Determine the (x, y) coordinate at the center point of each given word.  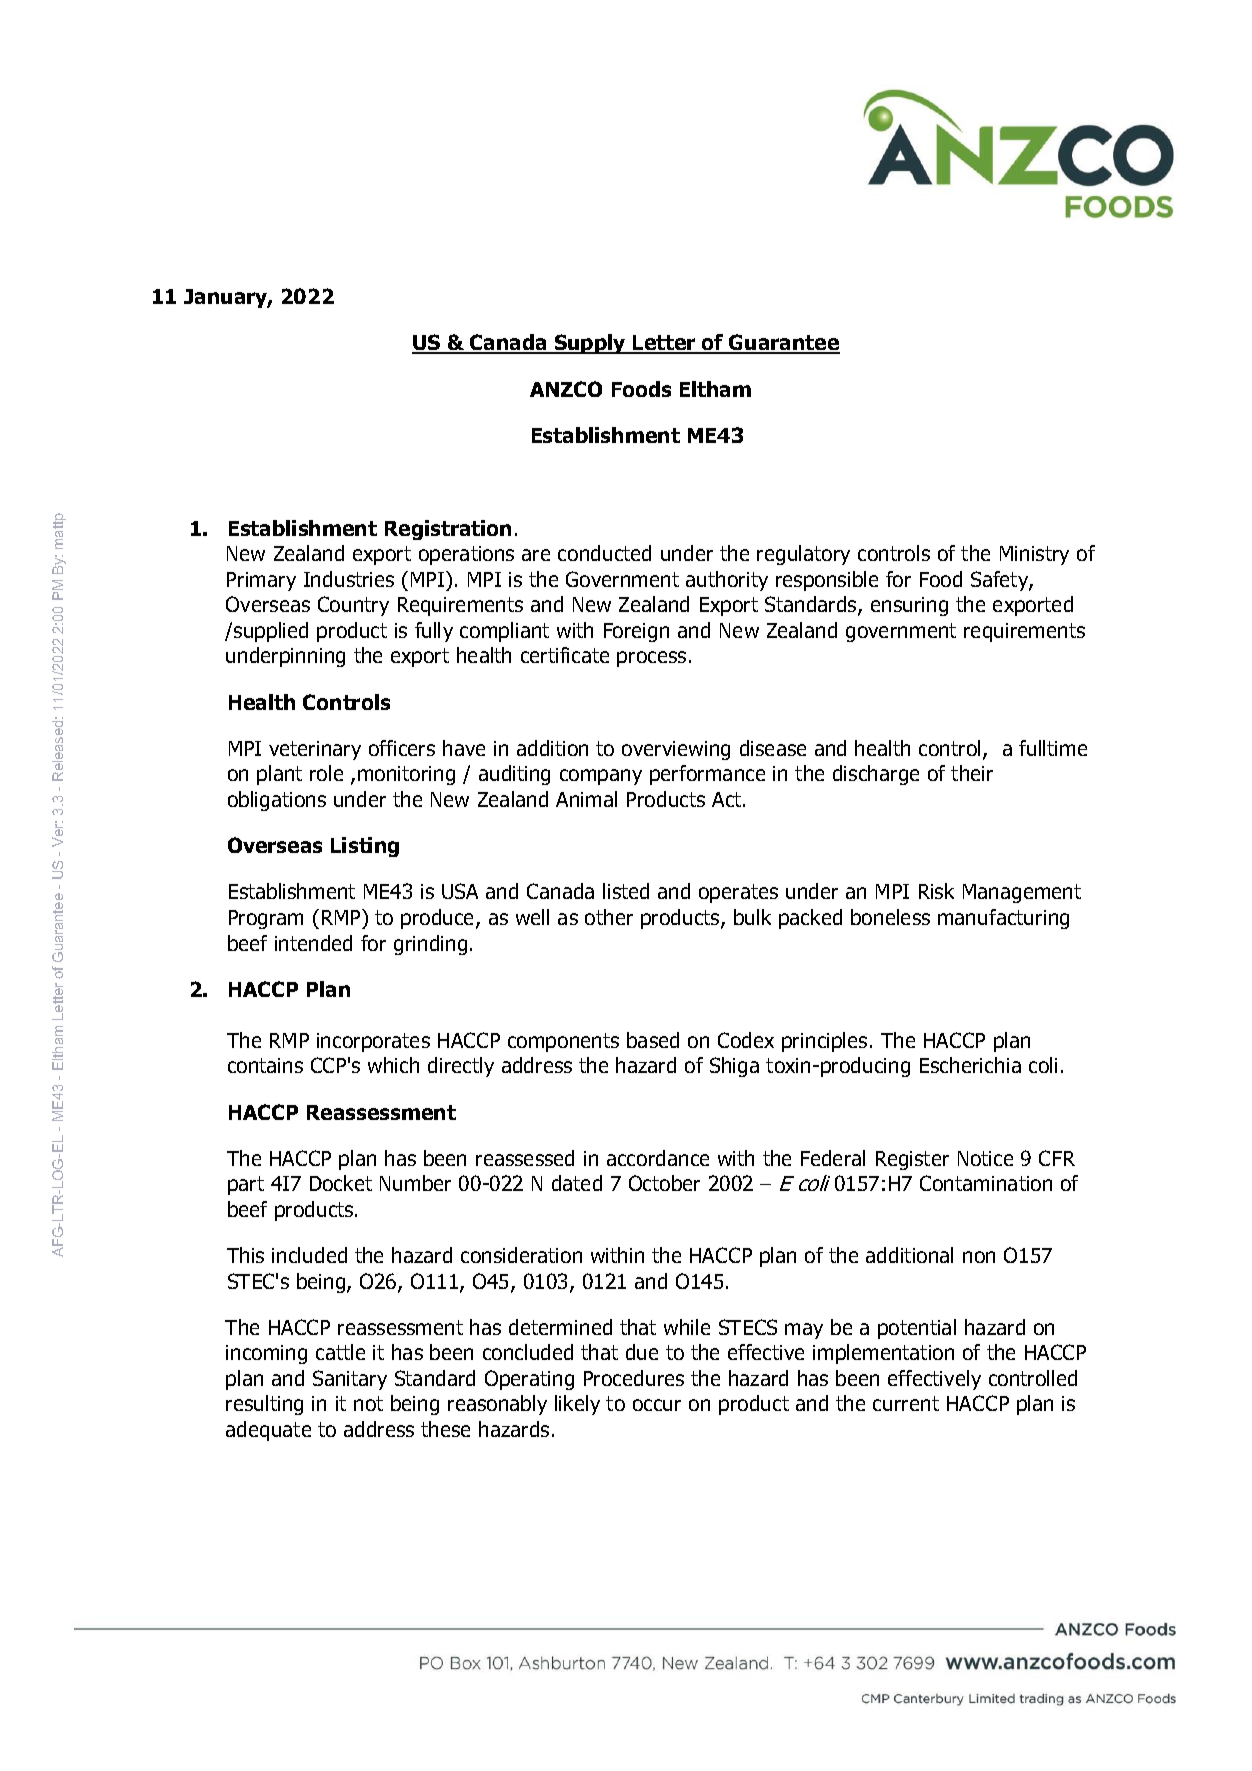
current (906, 1403)
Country (353, 606)
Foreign (636, 632)
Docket (341, 1183)
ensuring (909, 606)
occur (657, 1405)
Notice (985, 1158)
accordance (658, 1158)
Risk (936, 891)
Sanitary (350, 1380)
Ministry (1034, 555)
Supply (590, 344)
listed (626, 891)
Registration (448, 530)
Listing (365, 847)
